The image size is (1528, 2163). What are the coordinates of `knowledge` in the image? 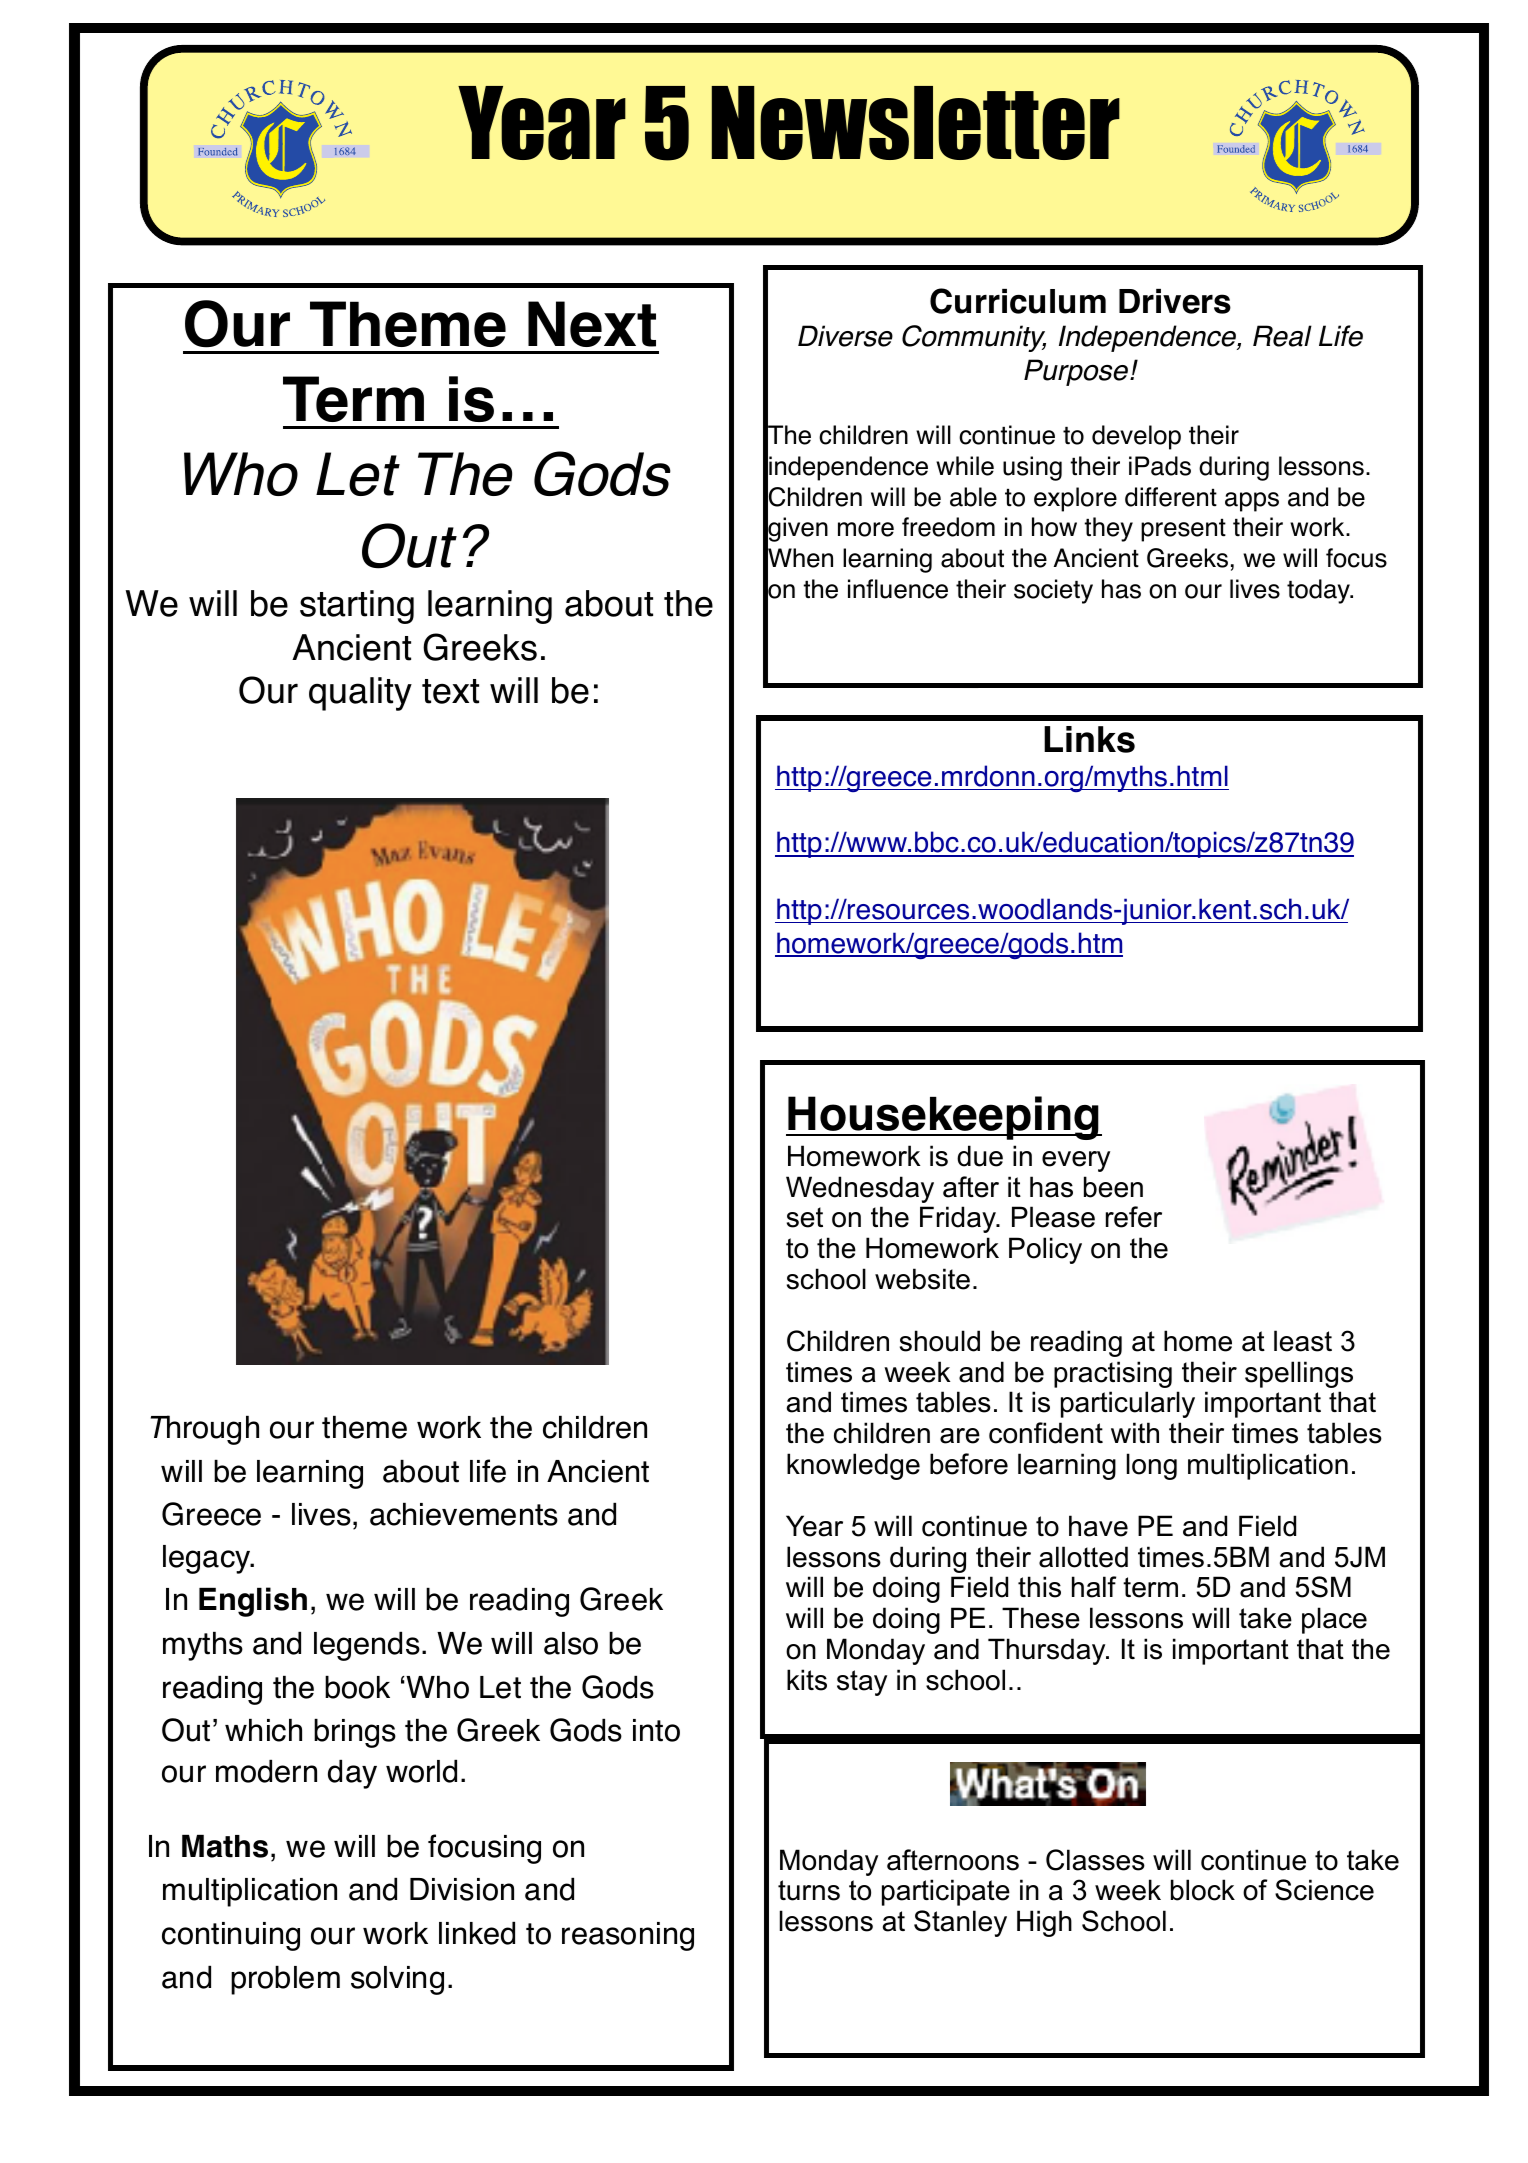 It's located at (853, 1466).
